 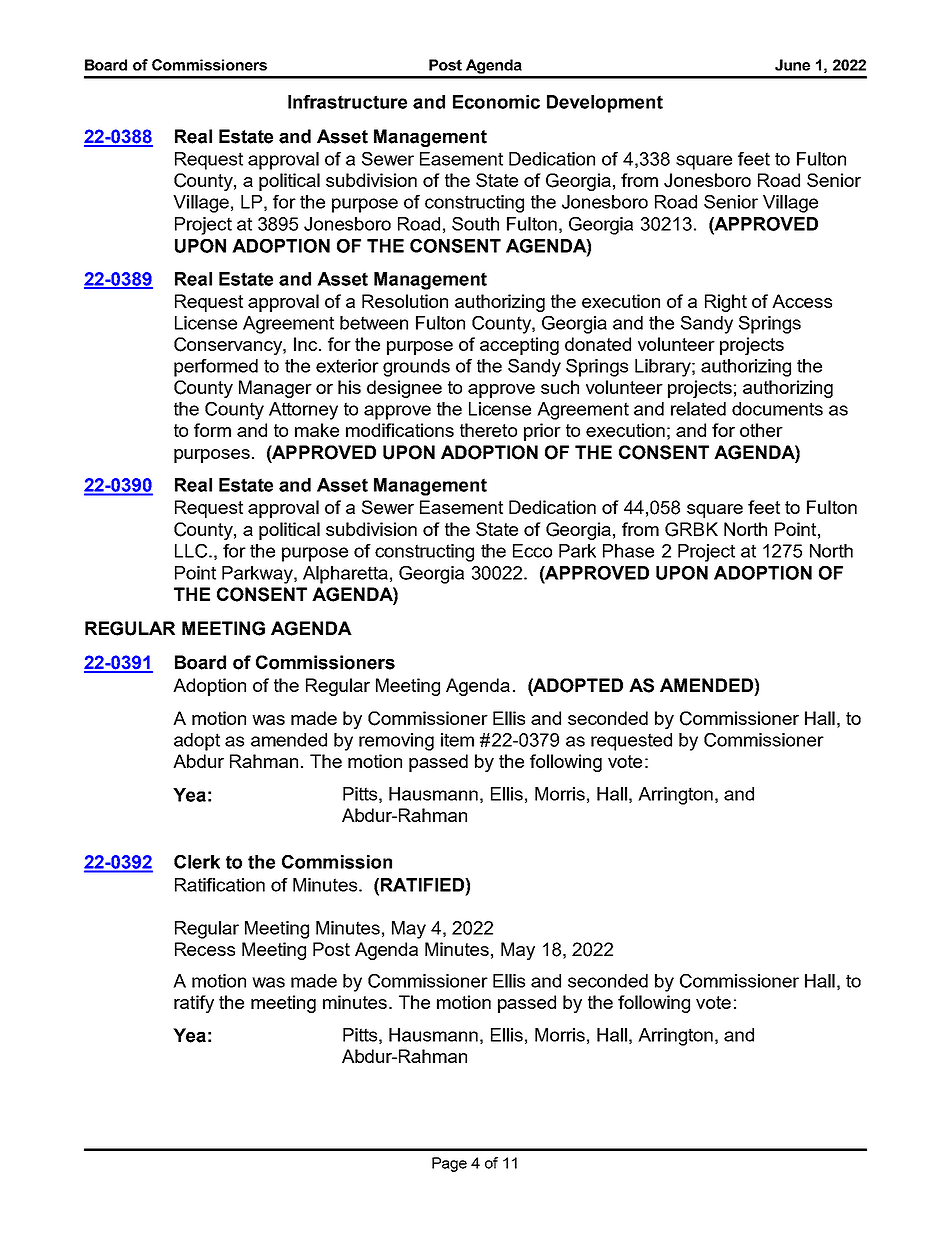 What do you see at coordinates (347, 102) in the screenshot?
I see `Infrastructure` at bounding box center [347, 102].
